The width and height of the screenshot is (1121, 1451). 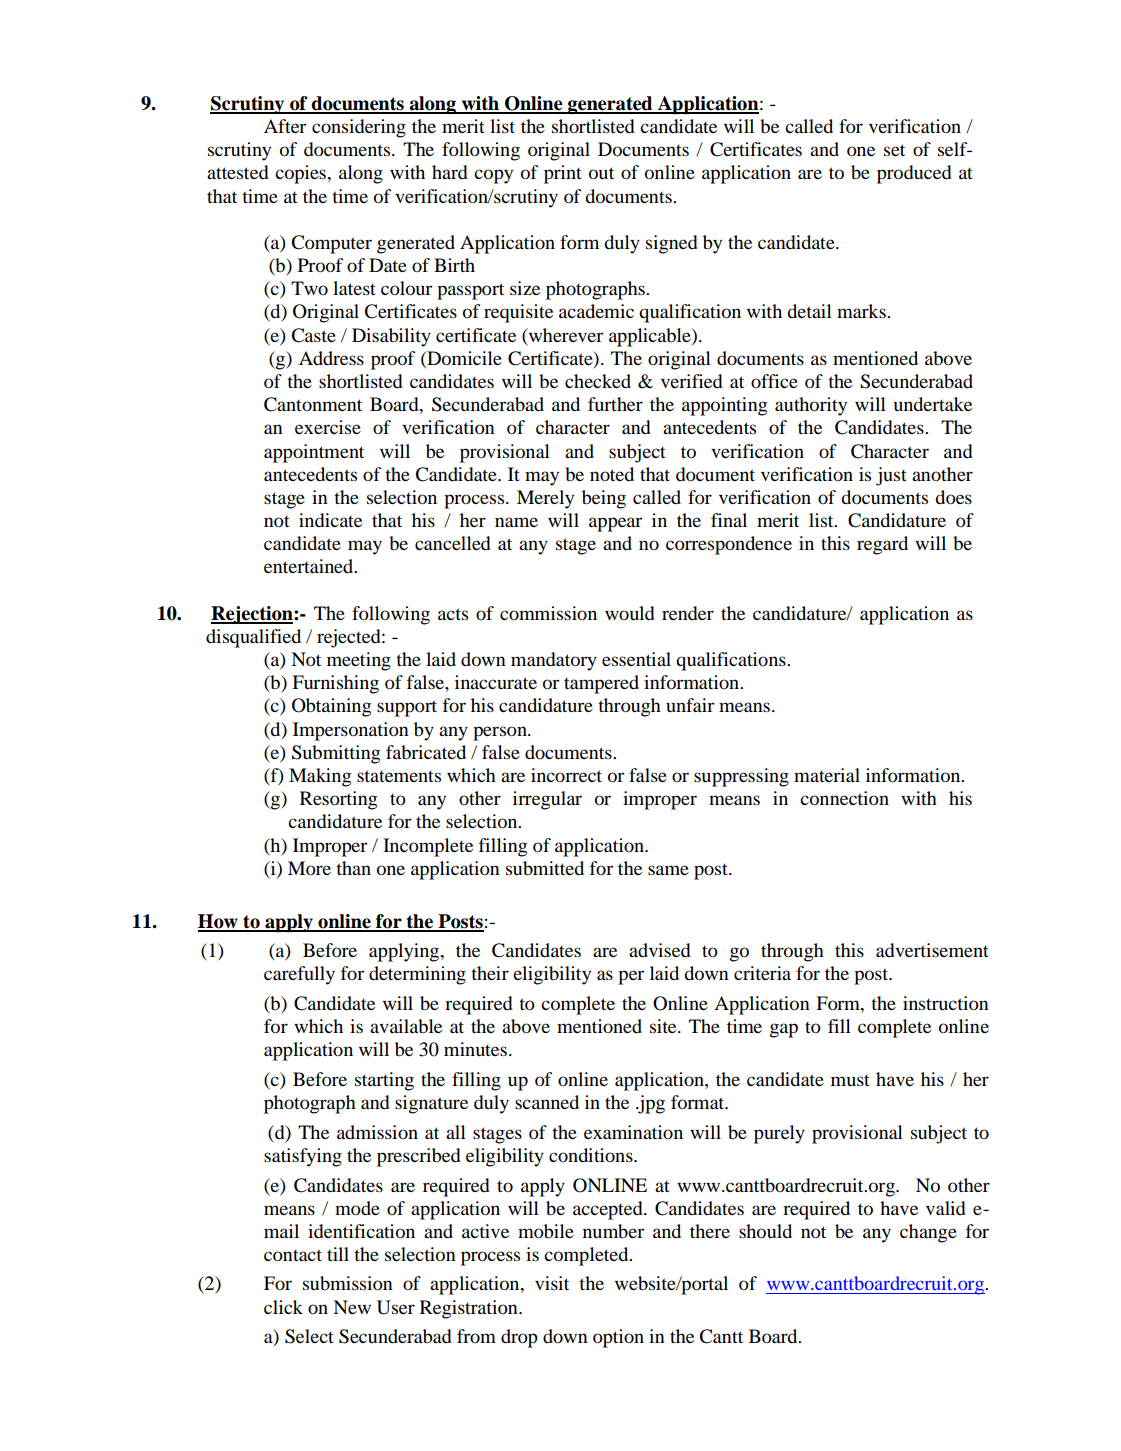 I want to click on considering, so click(x=359, y=128).
